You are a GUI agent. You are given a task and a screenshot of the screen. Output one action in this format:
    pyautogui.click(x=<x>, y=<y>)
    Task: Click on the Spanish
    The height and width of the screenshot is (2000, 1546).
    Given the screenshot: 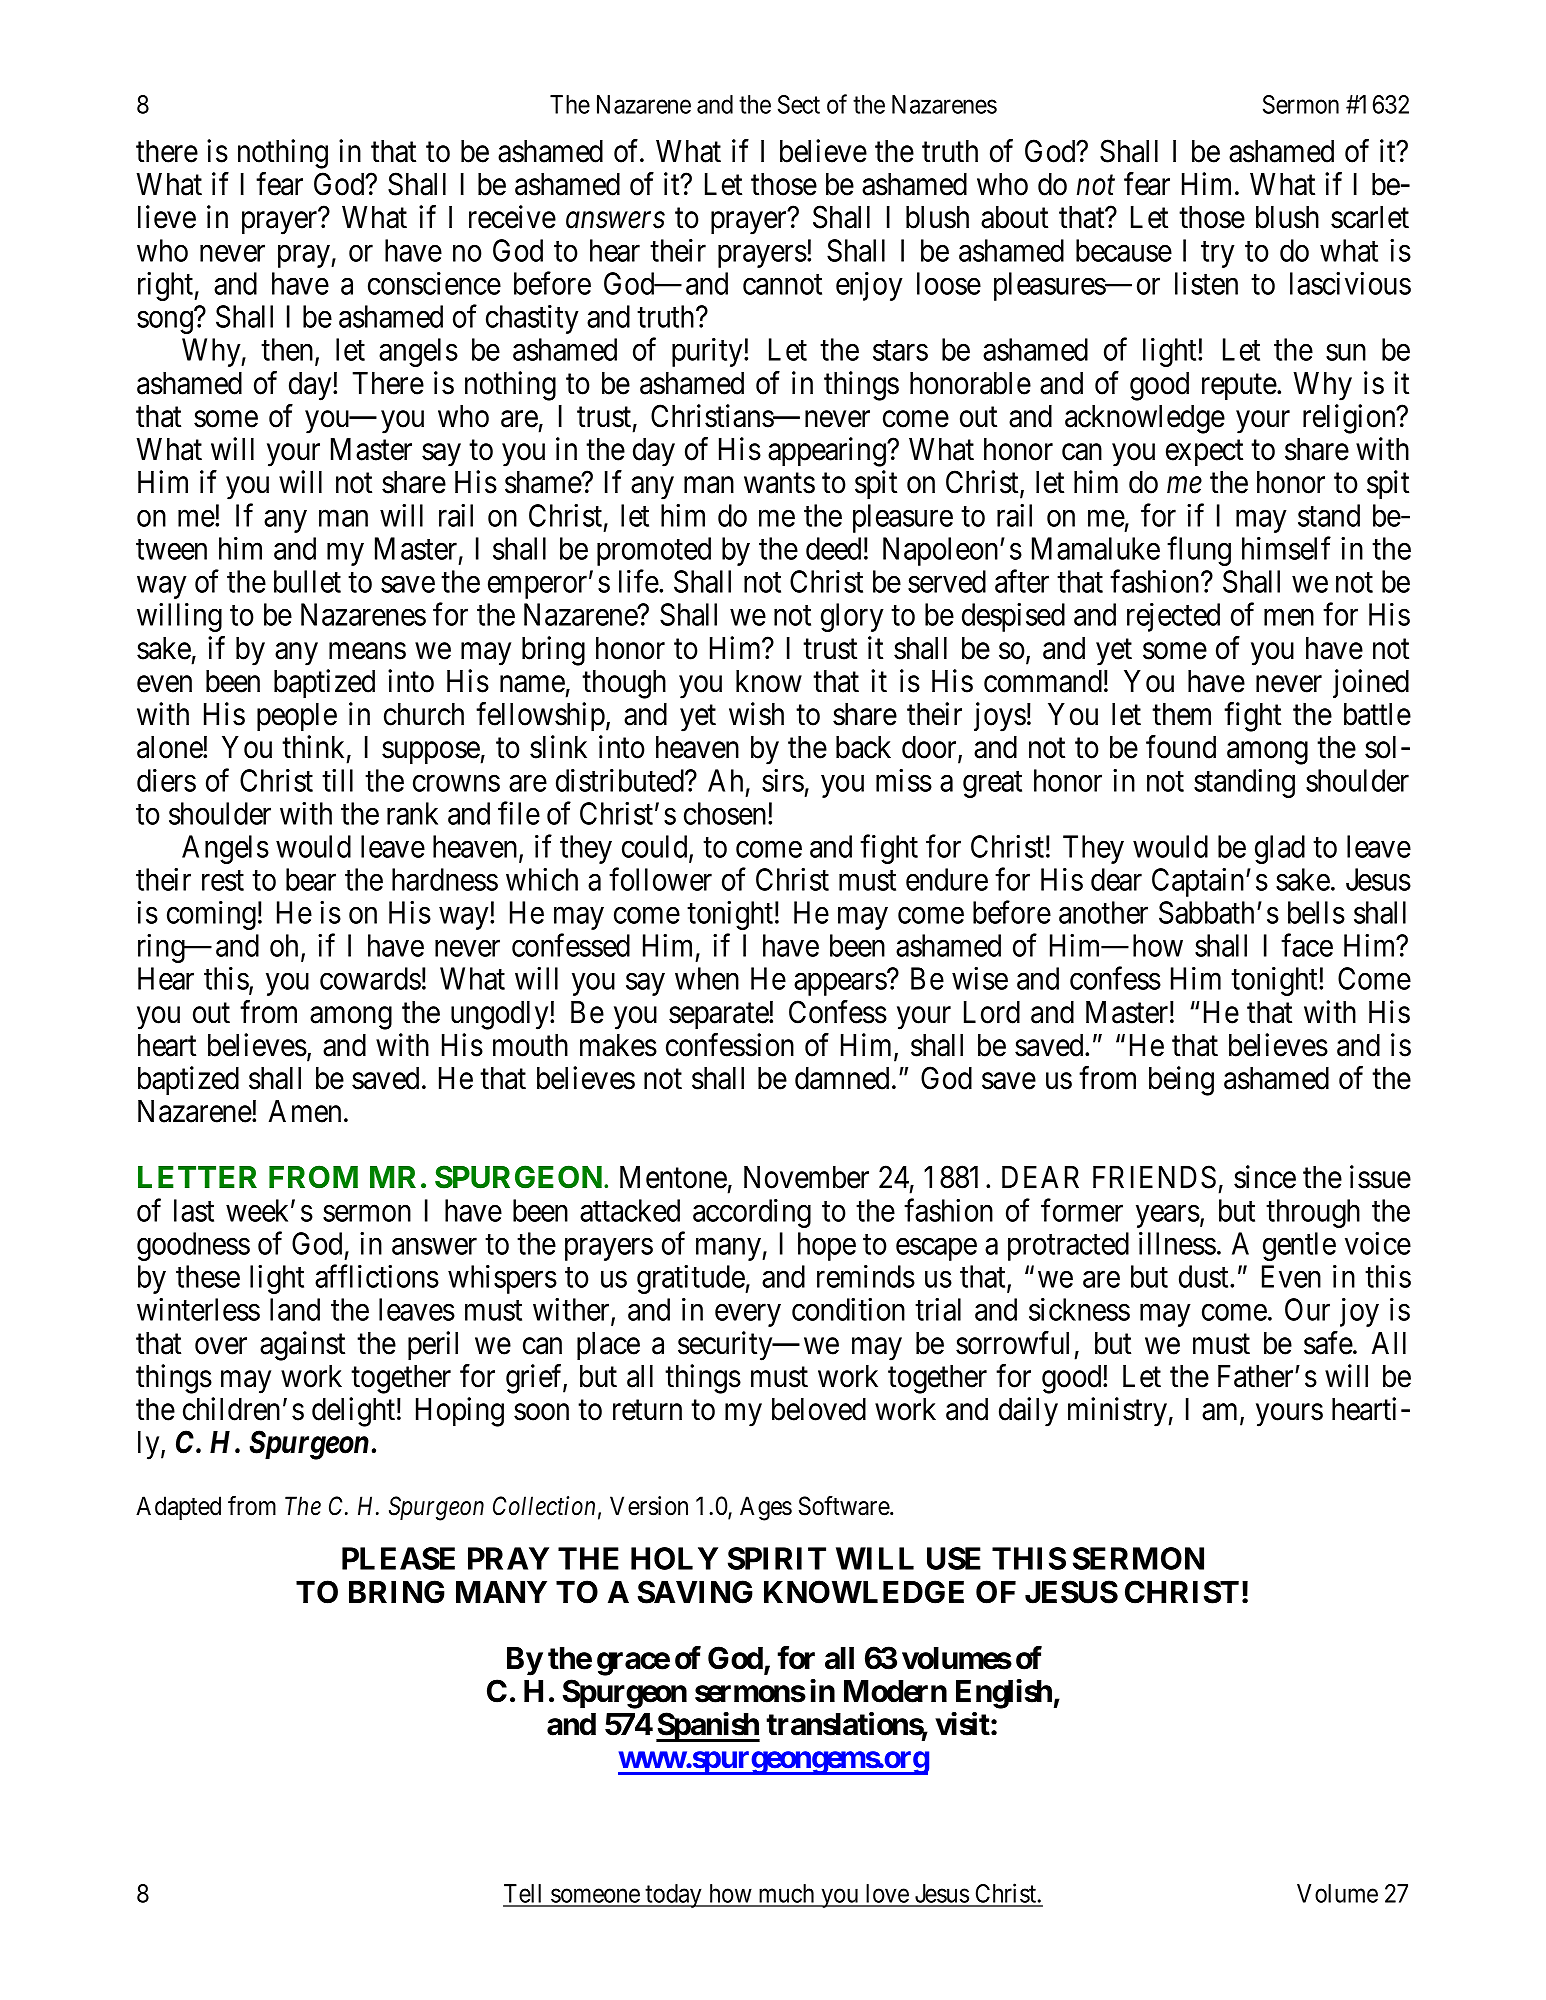 What is the action you would take?
    pyautogui.click(x=708, y=1727)
